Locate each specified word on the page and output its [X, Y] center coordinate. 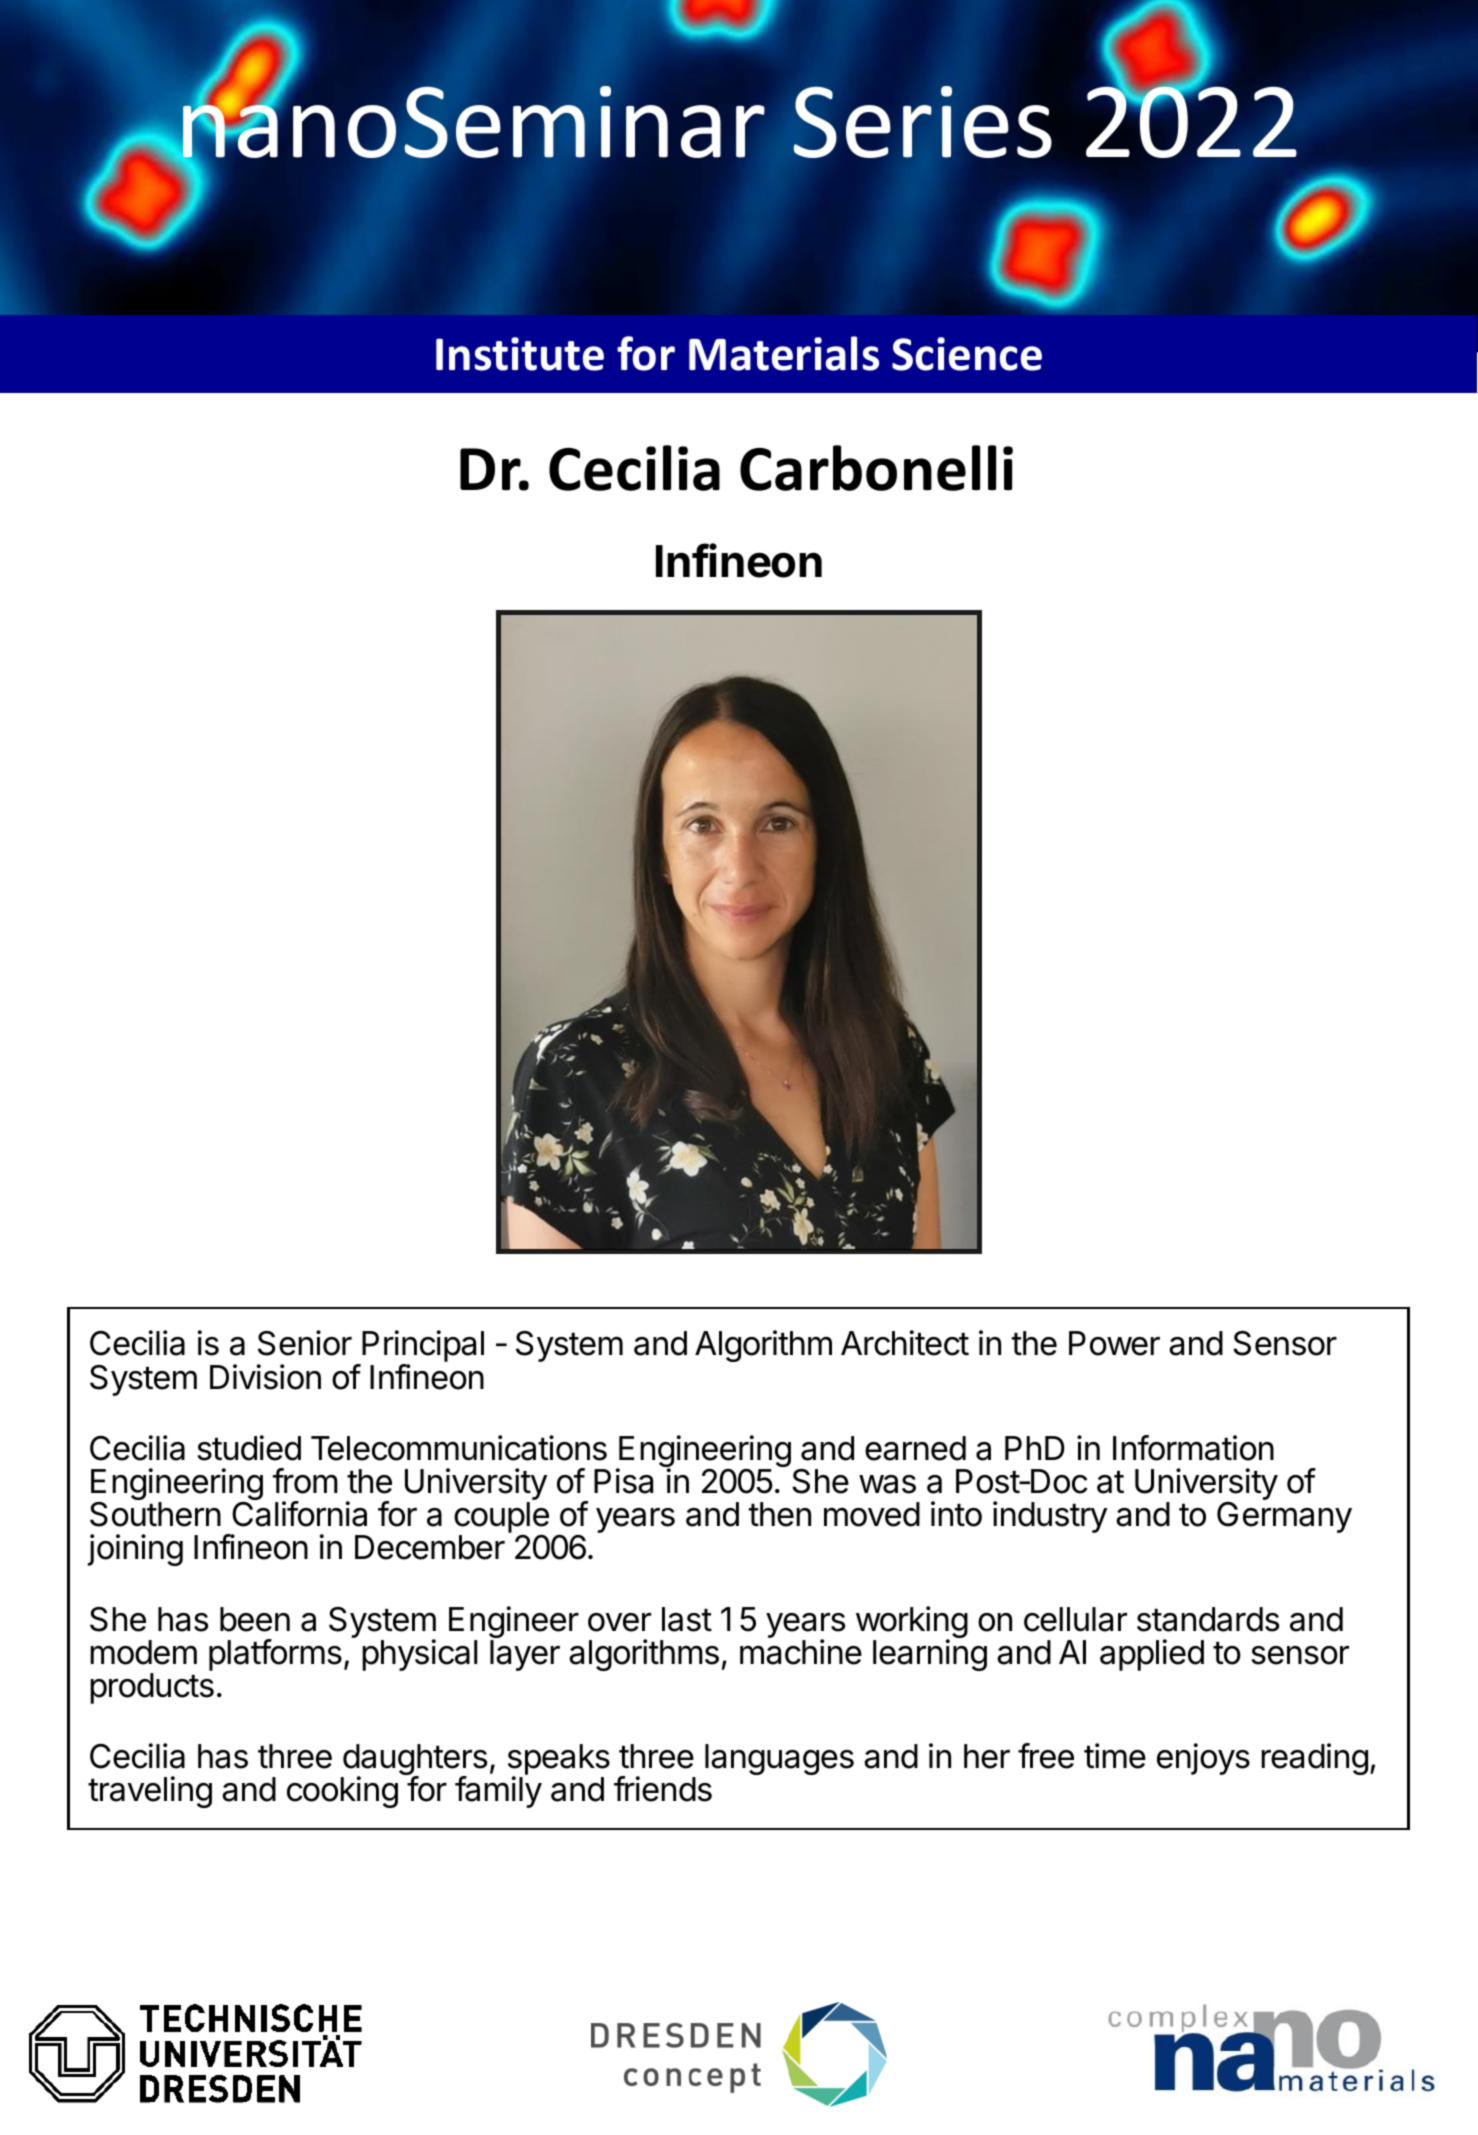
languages [779, 1759]
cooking [342, 1792]
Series [922, 122]
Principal [422, 1347]
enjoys [1203, 1759]
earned [915, 1448]
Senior [305, 1343]
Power [1114, 1343]
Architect [905, 1343]
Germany [1284, 1517]
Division [265, 1377]
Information [1193, 1448]
